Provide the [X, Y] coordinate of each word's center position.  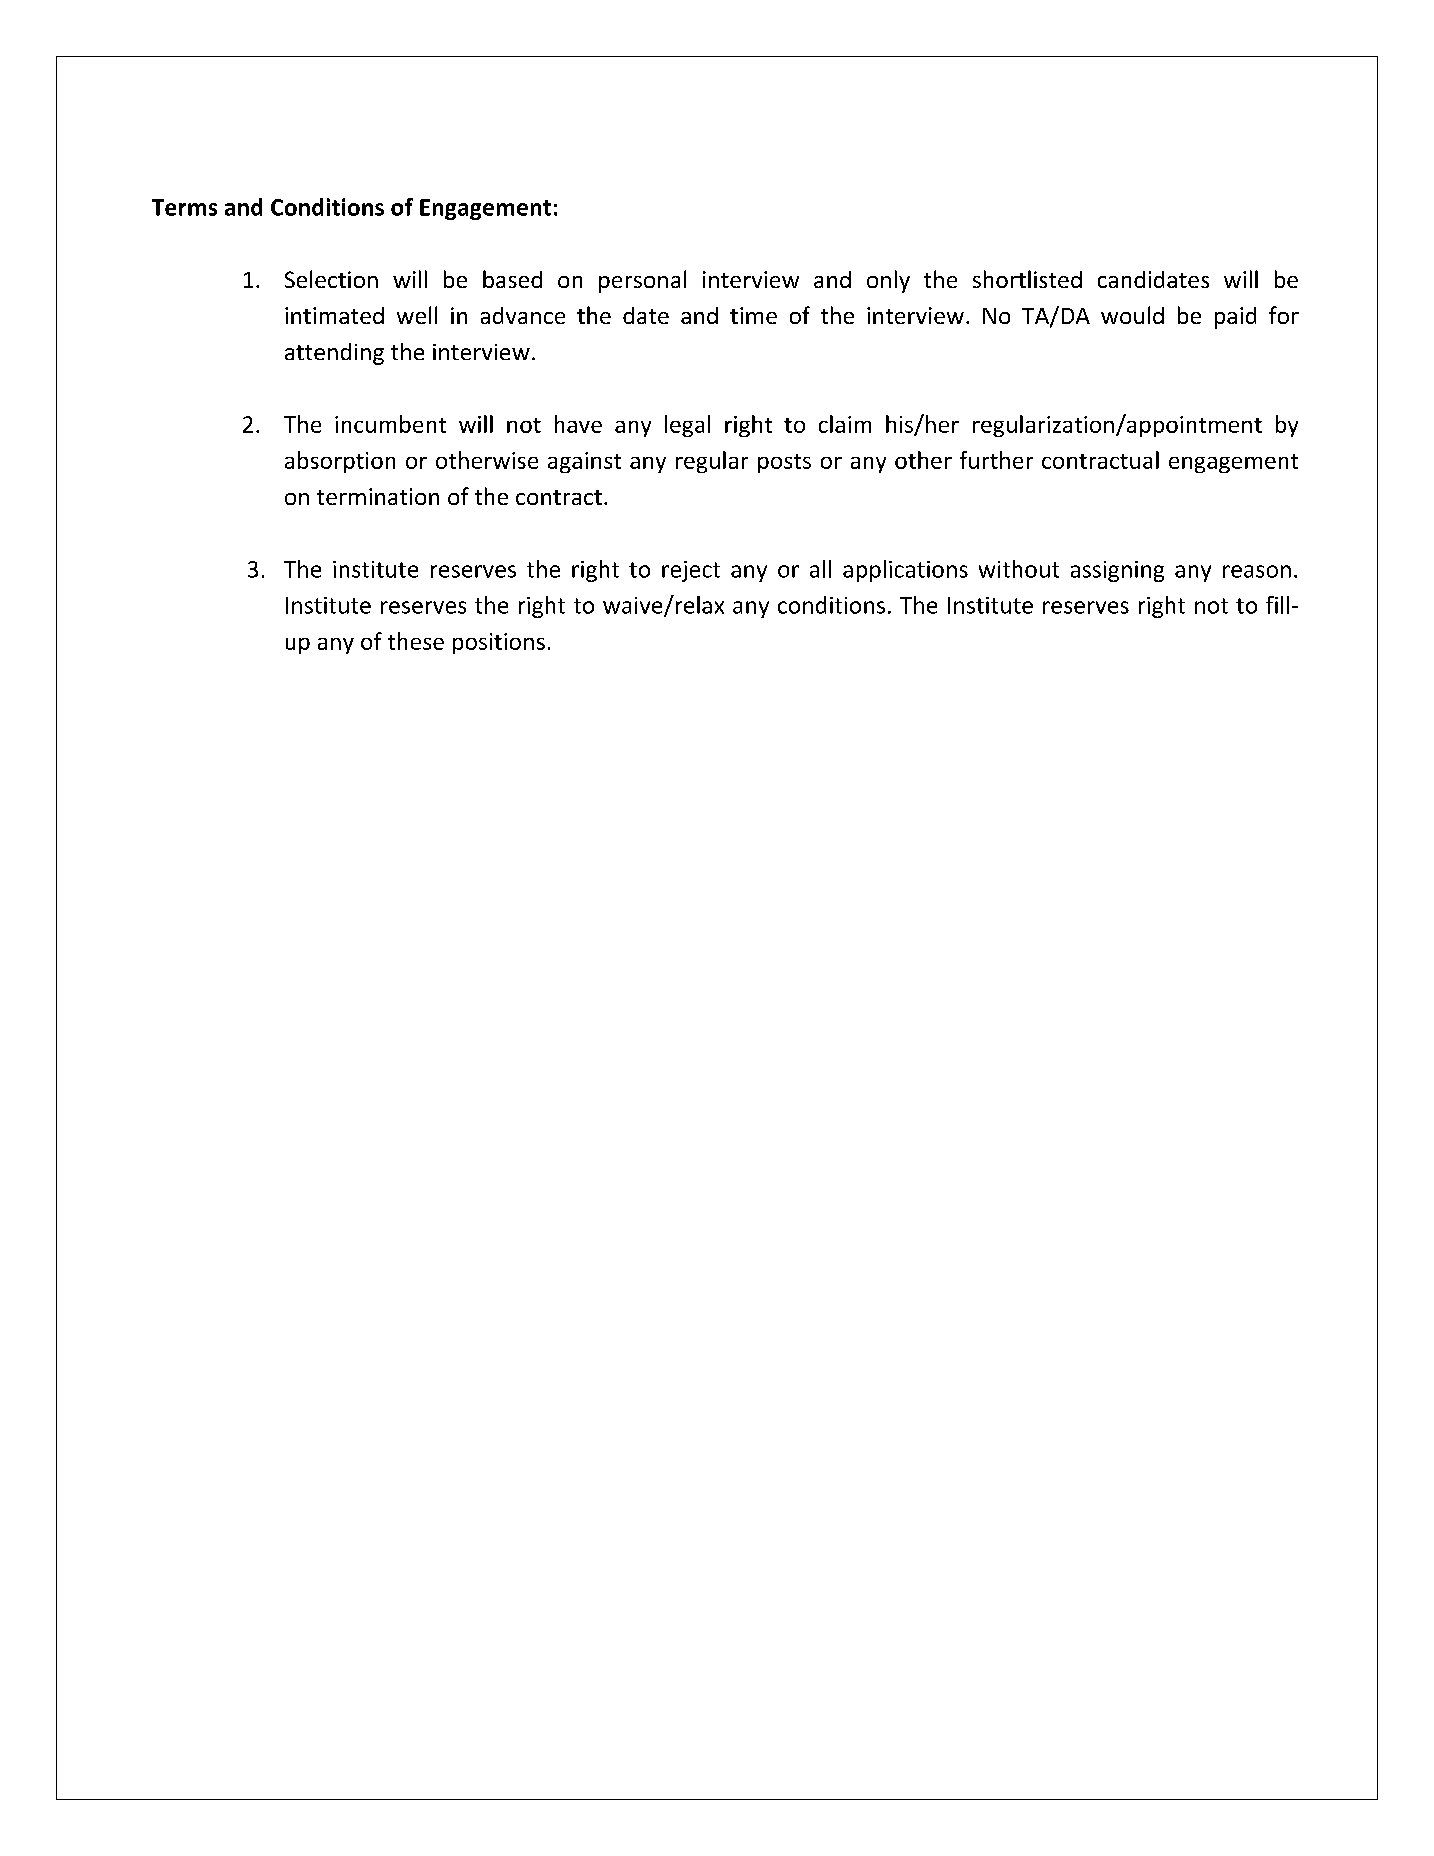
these [416, 641]
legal [687, 426]
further [996, 460]
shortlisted [1027, 279]
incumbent [390, 424]
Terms [184, 207]
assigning [1117, 571]
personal [642, 281]
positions [499, 643]
